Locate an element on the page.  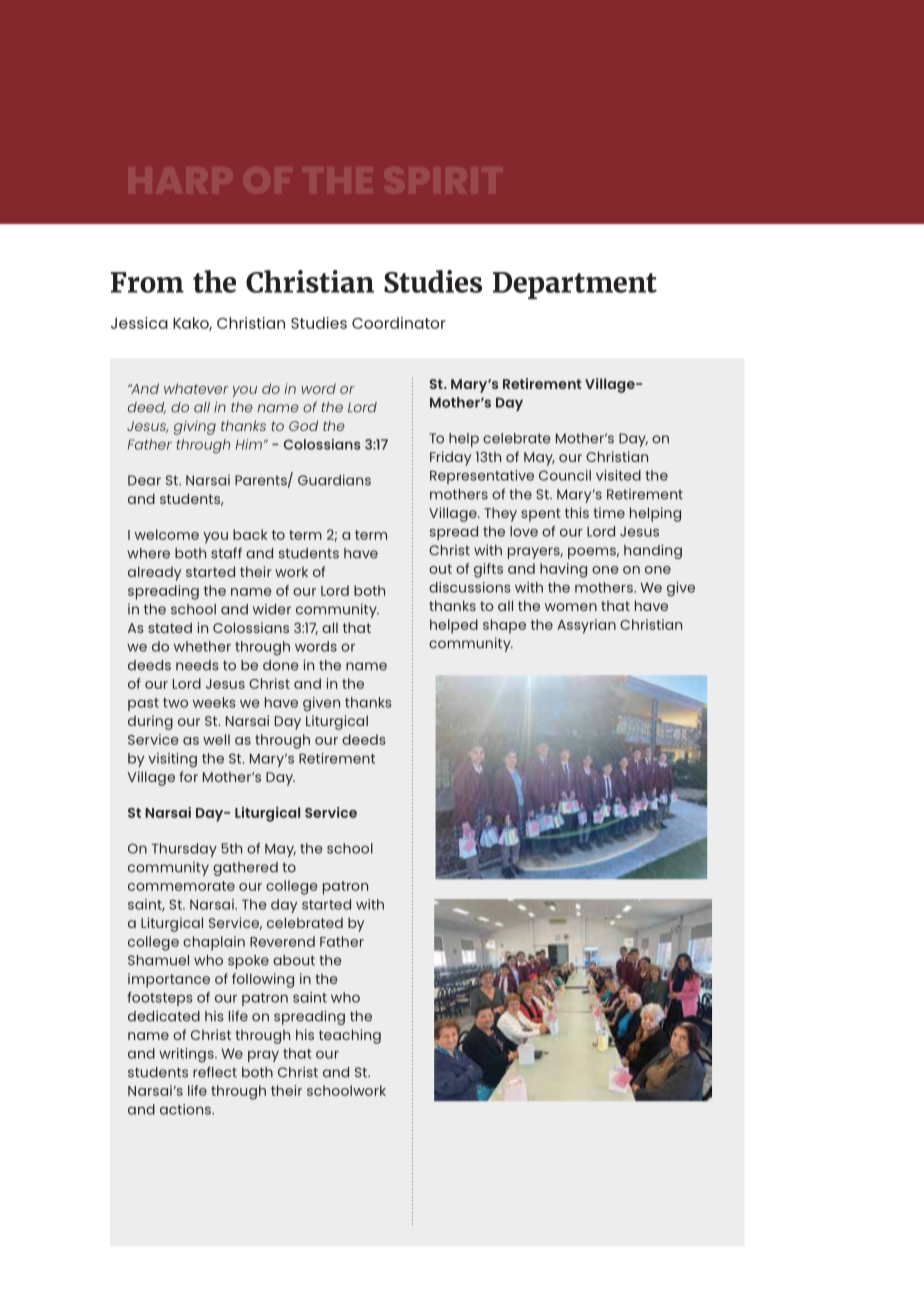
teaching is located at coordinates (350, 1036).
